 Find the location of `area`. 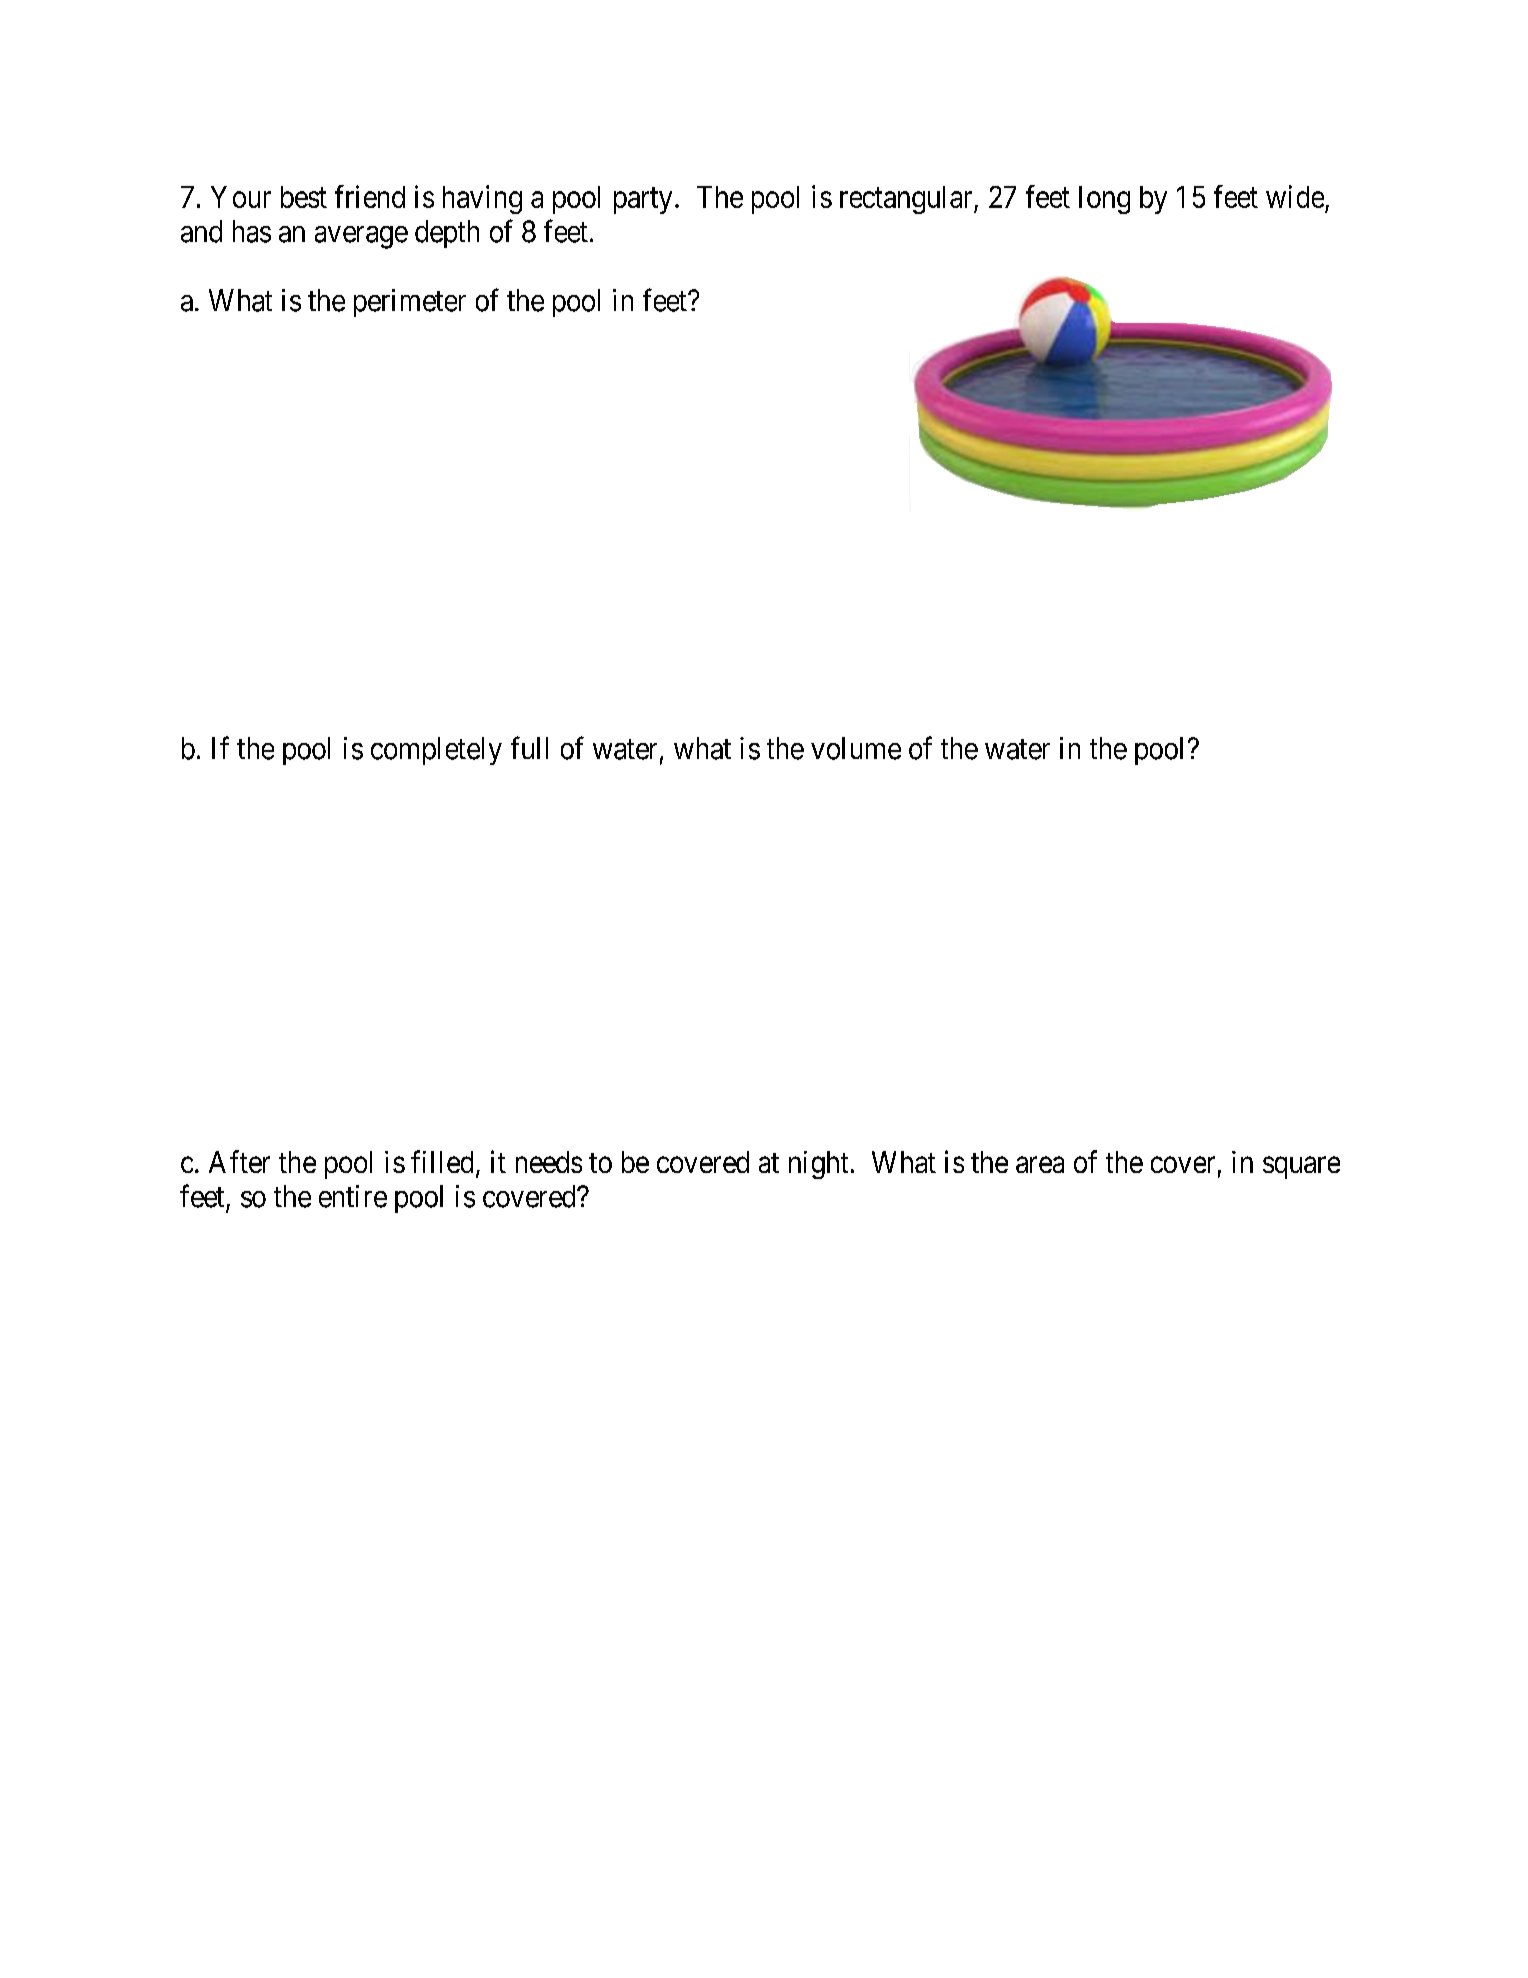

area is located at coordinates (1040, 1165).
